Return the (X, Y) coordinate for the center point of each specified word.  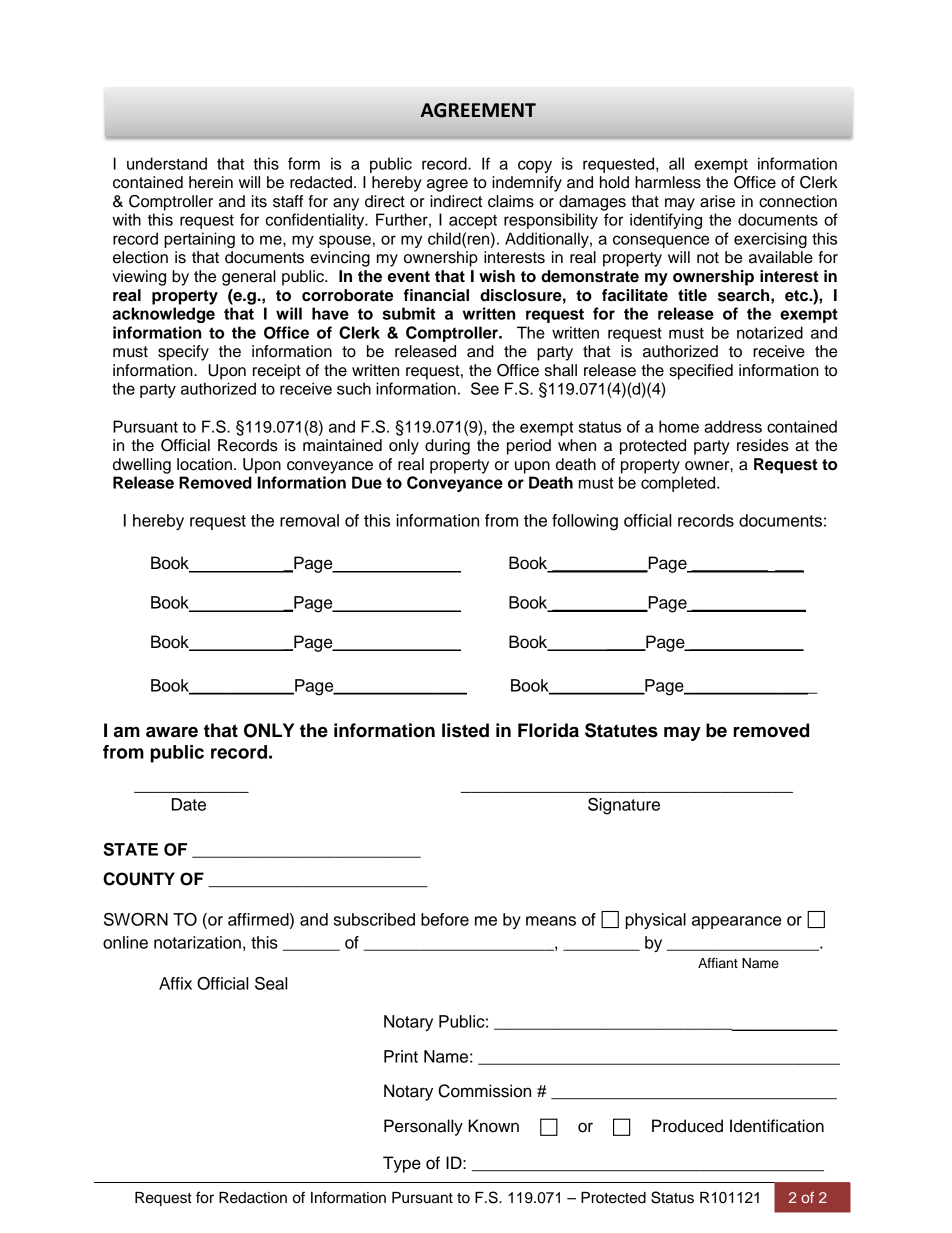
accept (473, 222)
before (445, 919)
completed (679, 484)
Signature (624, 806)
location (204, 464)
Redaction (253, 1198)
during (447, 447)
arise (717, 201)
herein (211, 182)
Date (189, 804)
